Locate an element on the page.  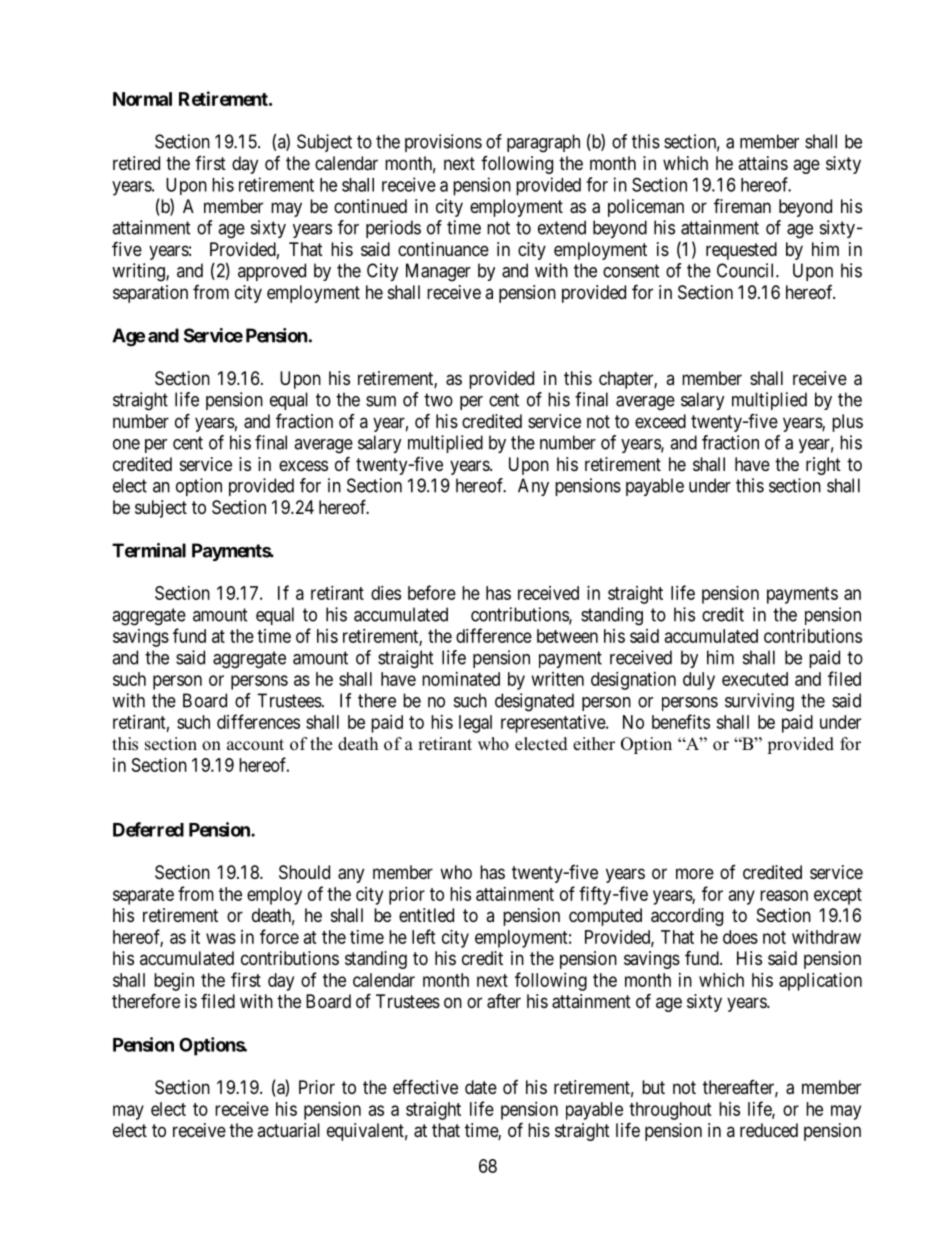
reduced is located at coordinates (769, 1130).
